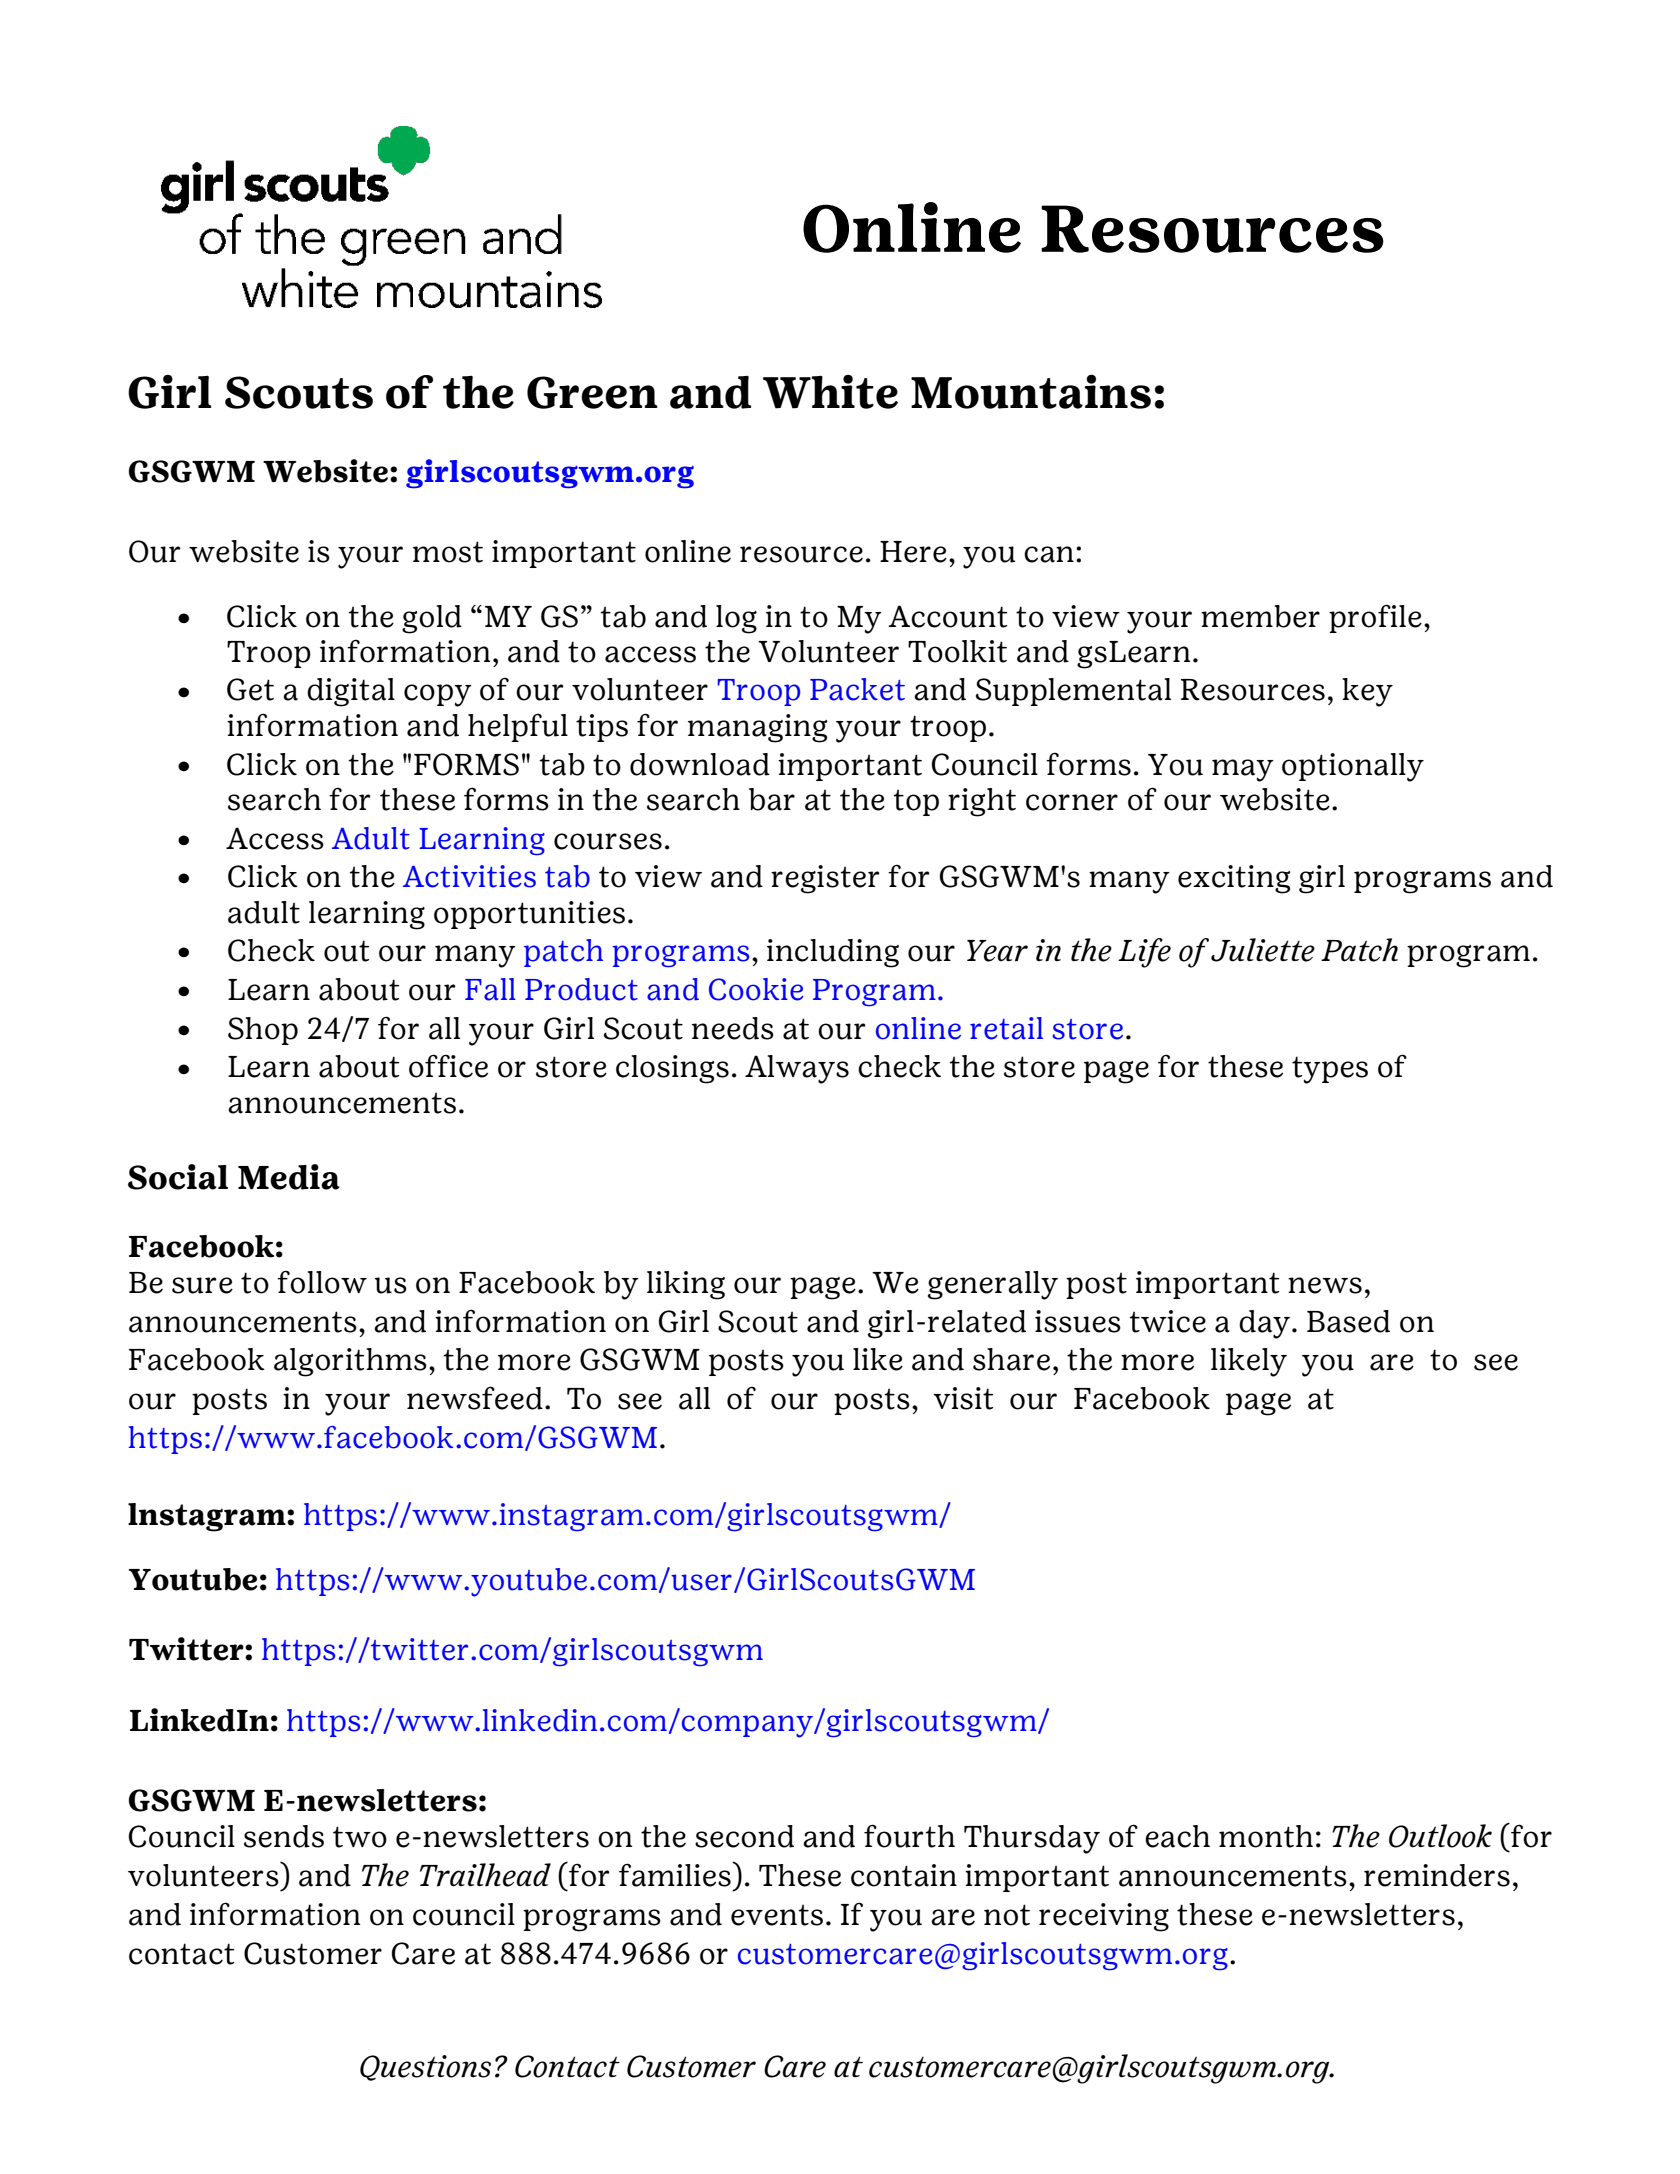 The width and height of the image is (1680, 2174). What do you see at coordinates (1260, 616) in the image?
I see `member` at bounding box center [1260, 616].
